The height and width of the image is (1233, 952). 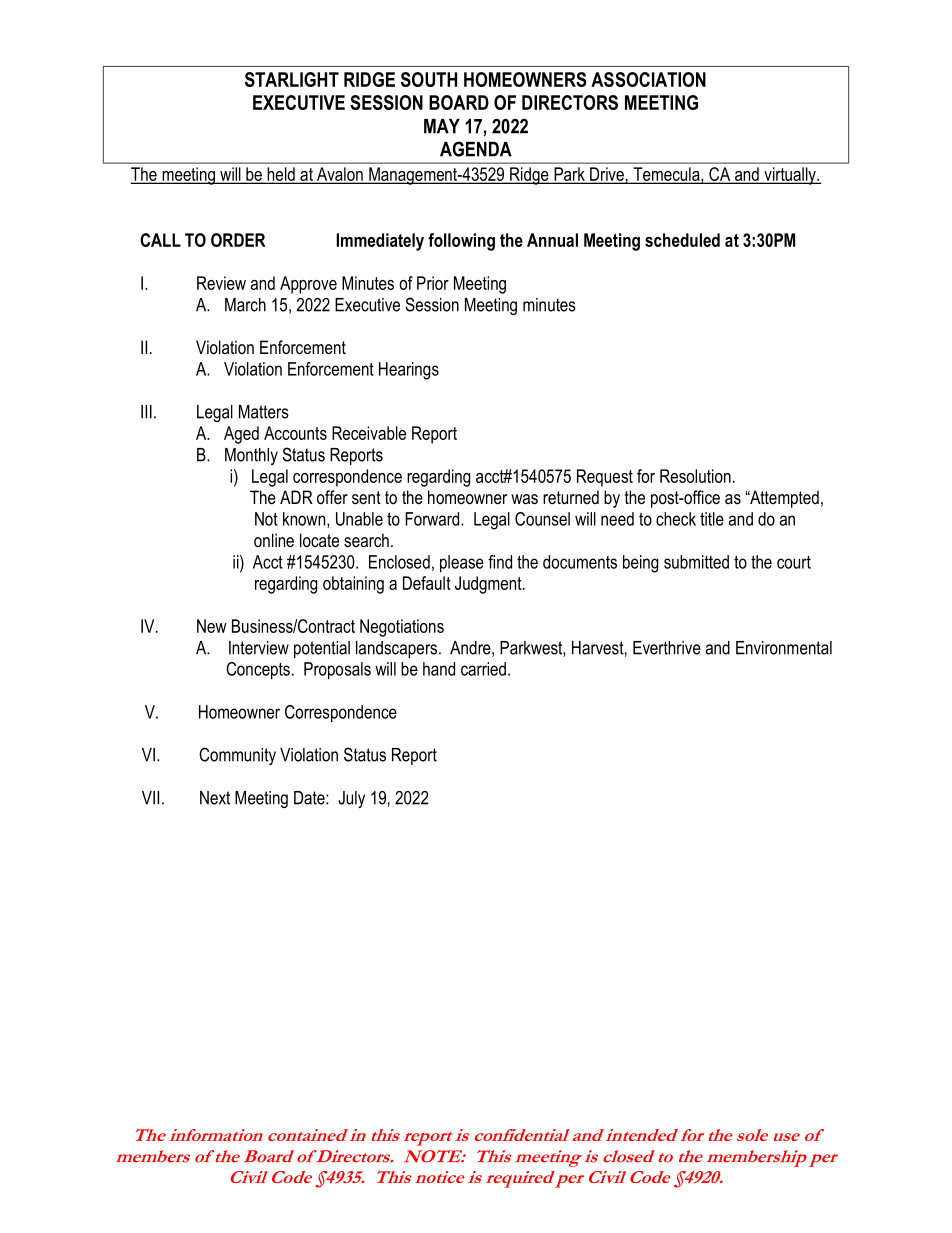 What do you see at coordinates (241, 435) in the image?
I see `Aged` at bounding box center [241, 435].
